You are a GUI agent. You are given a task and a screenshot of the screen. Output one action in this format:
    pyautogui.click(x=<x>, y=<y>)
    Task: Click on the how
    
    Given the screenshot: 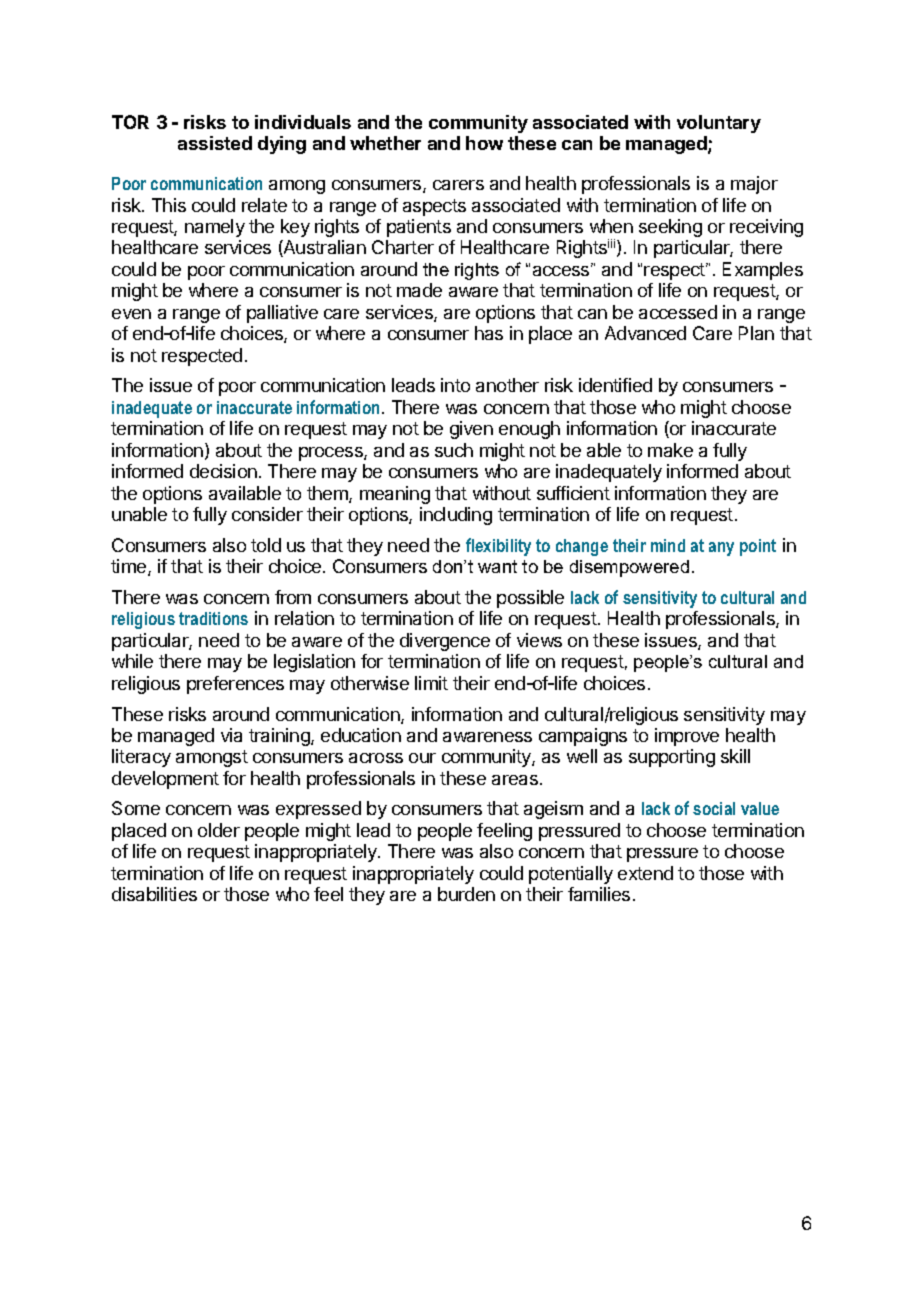 What is the action you would take?
    pyautogui.click(x=484, y=143)
